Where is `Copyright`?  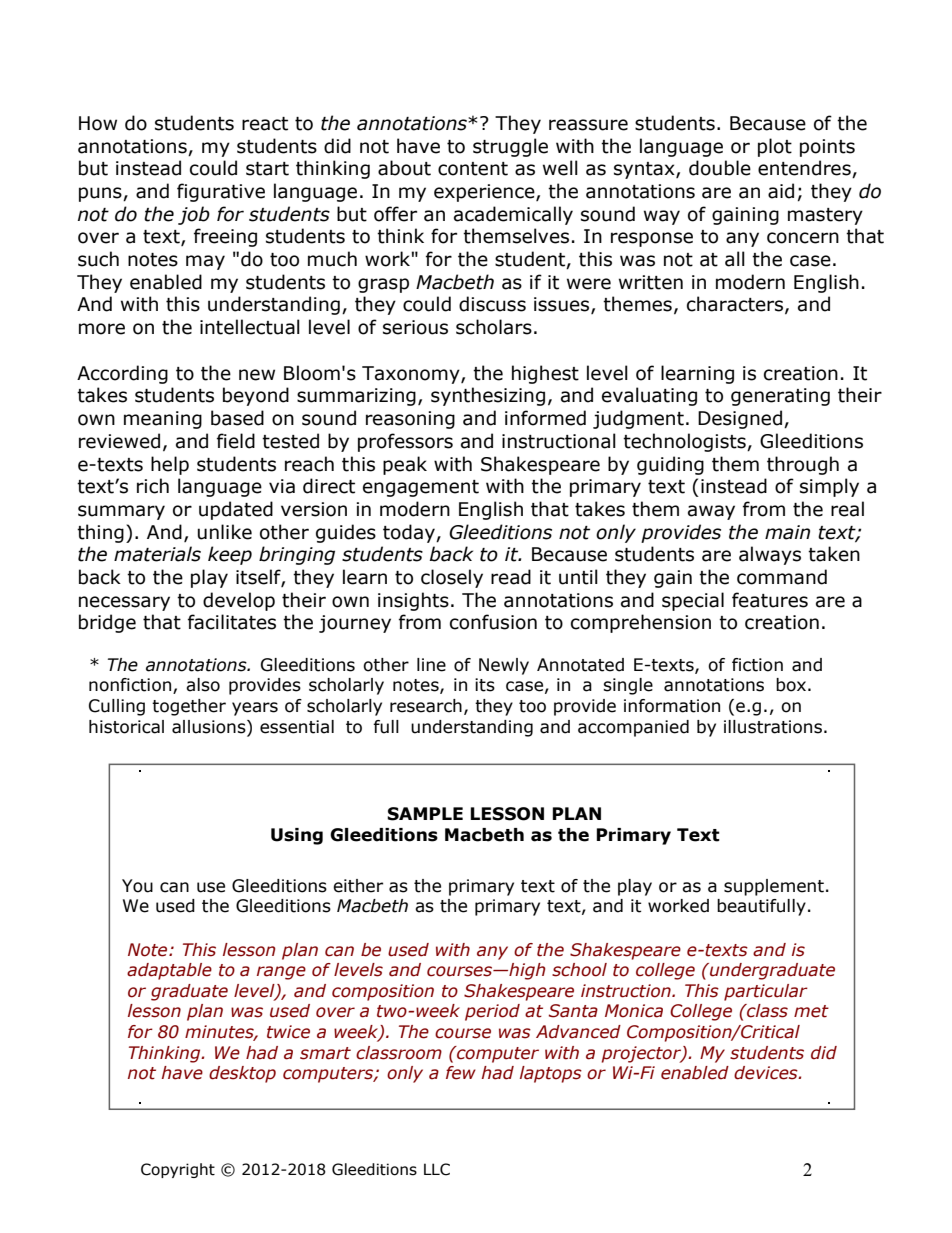 Copyright is located at coordinates (178, 1170).
